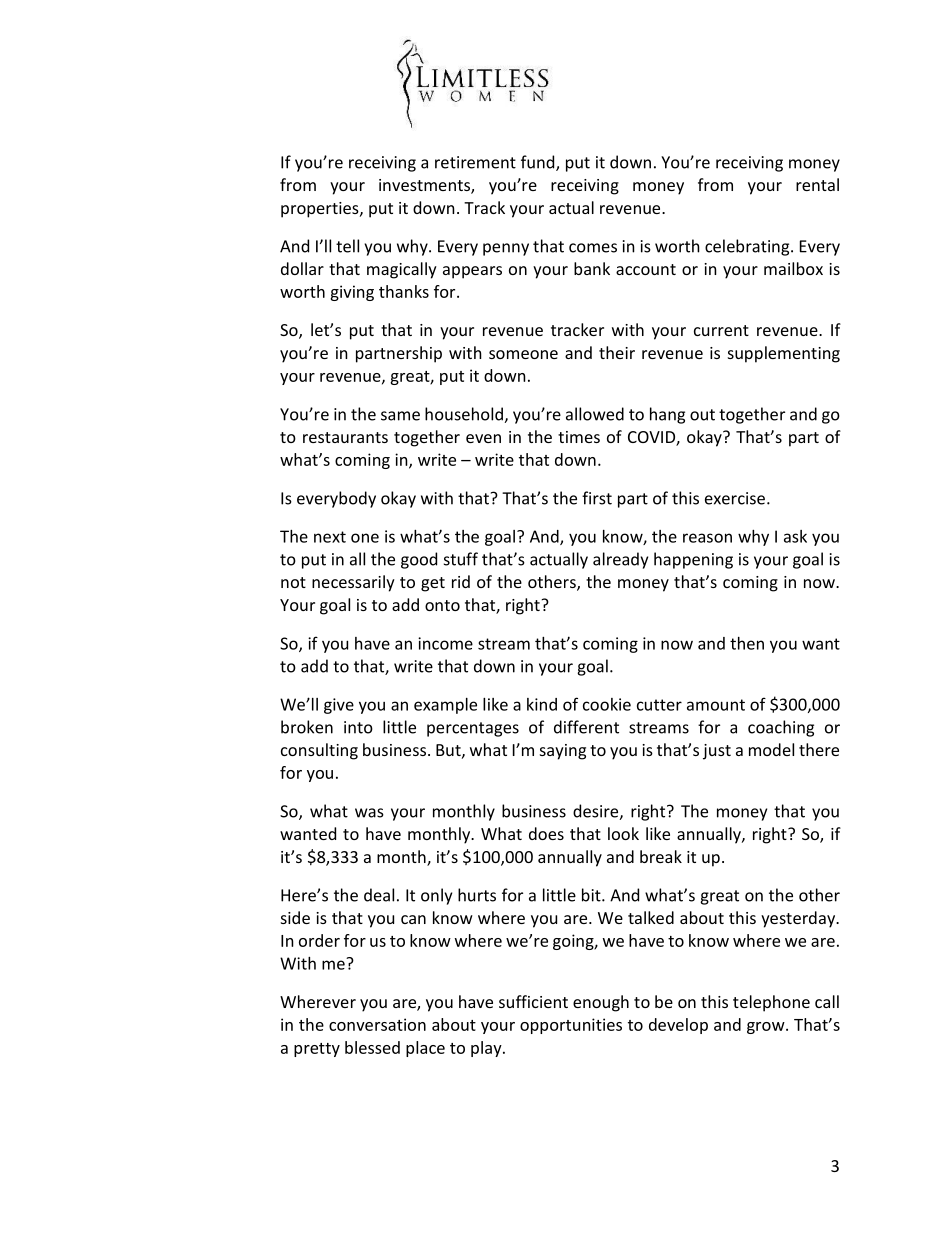 Image resolution: width=952 pixels, height=1233 pixels. What do you see at coordinates (321, 210) in the screenshot?
I see `properties` at bounding box center [321, 210].
